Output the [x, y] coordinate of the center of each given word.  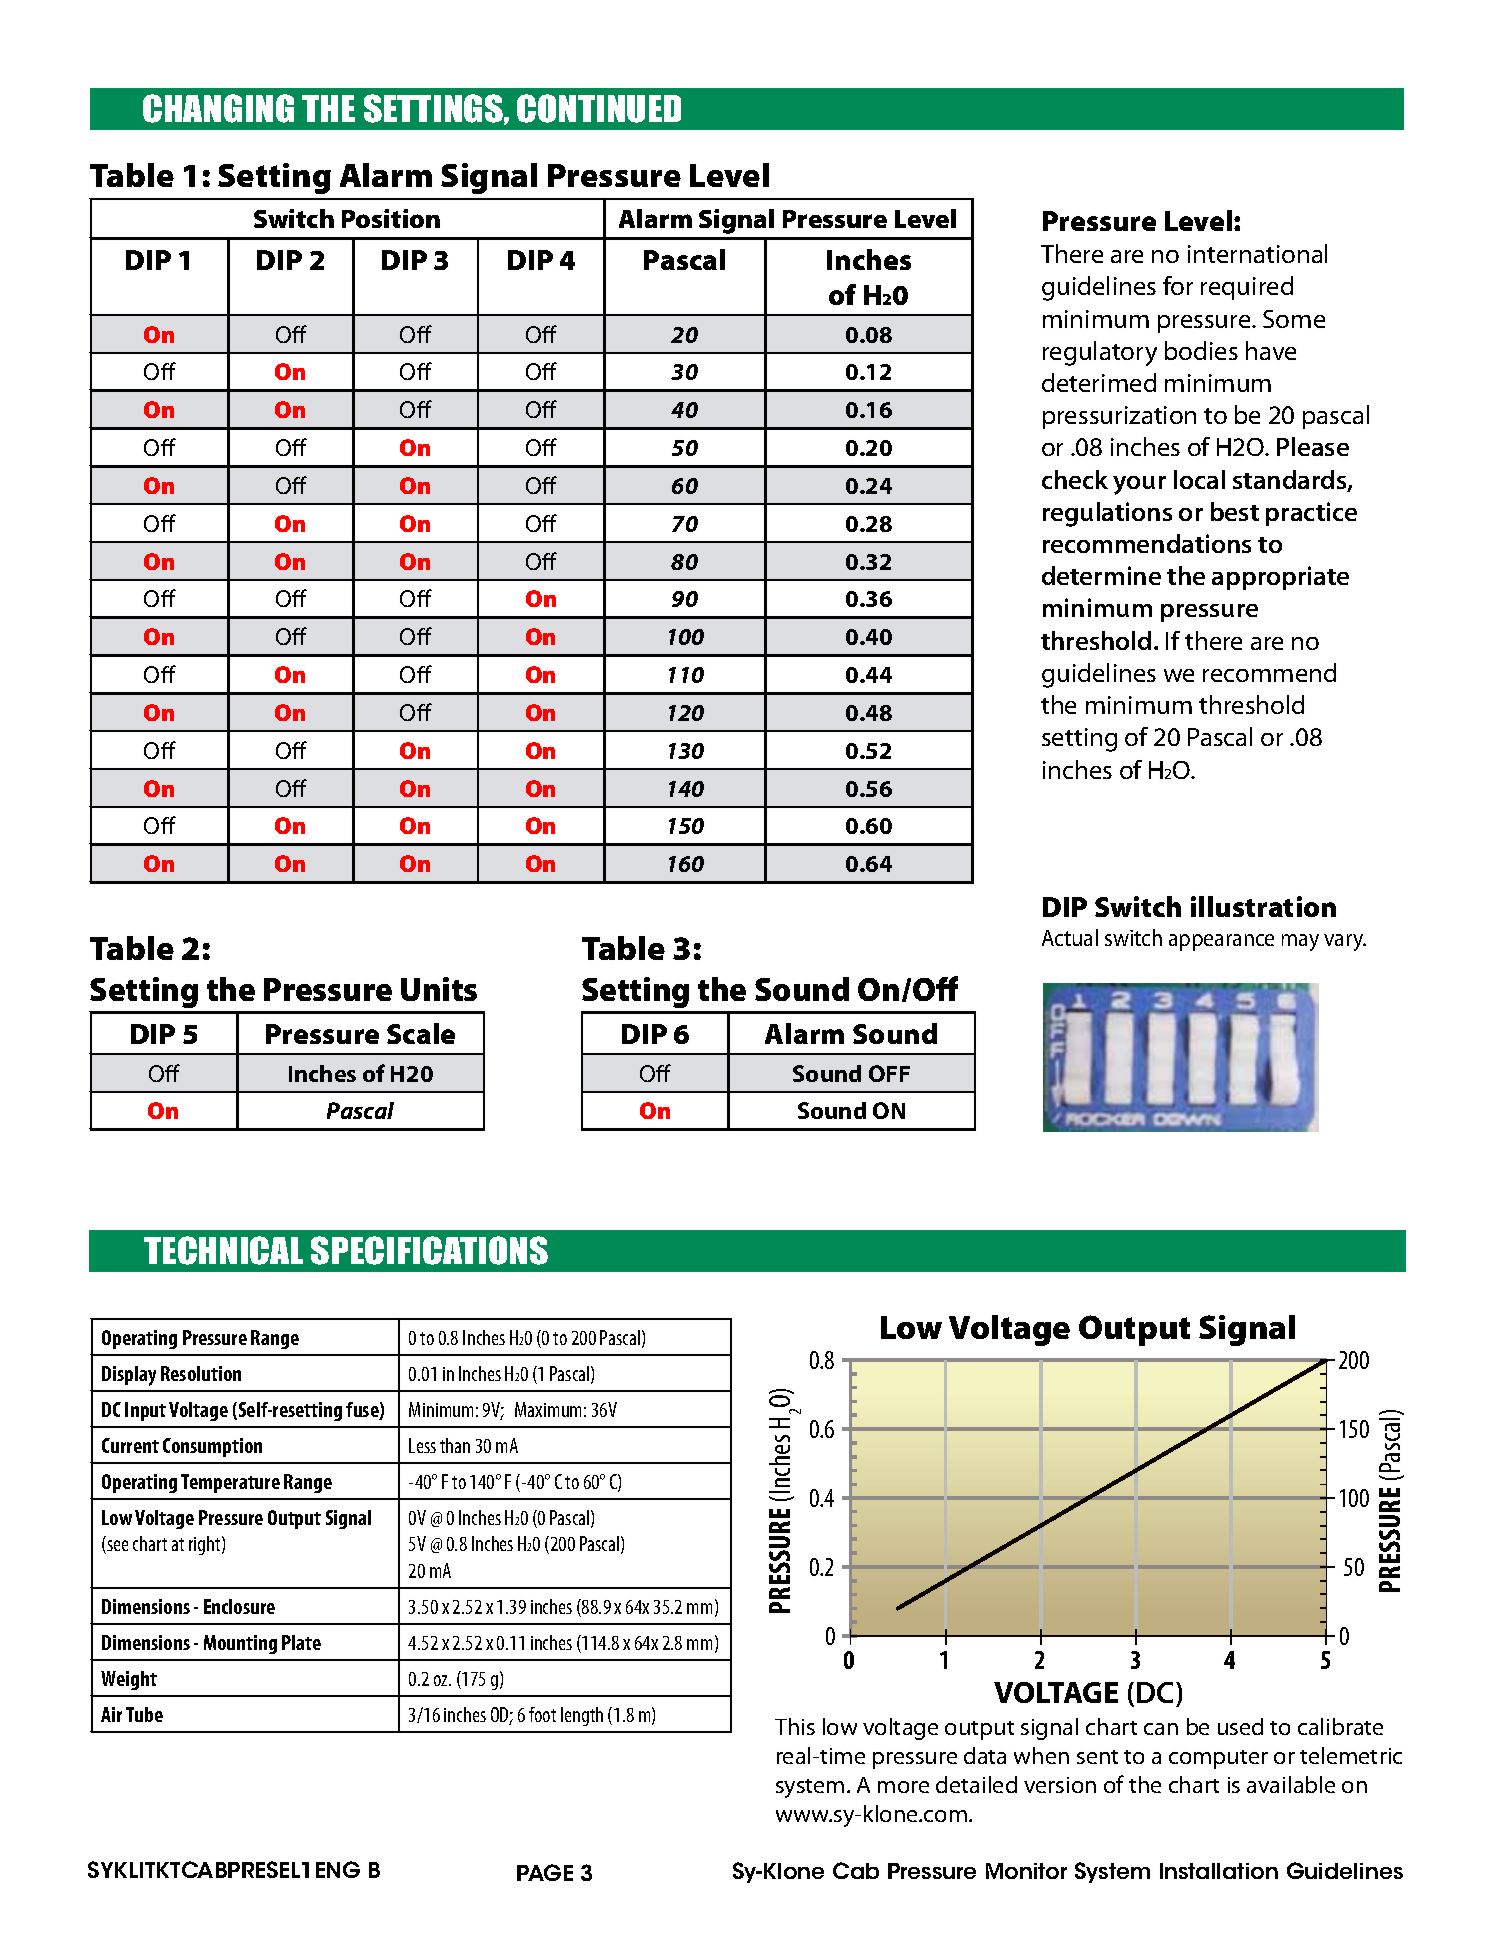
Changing [218, 108]
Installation [1219, 1871]
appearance [1221, 942]
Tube [144, 1714]
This [795, 1726]
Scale [421, 1033]
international [1257, 253]
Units [439, 989]
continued [599, 108]
